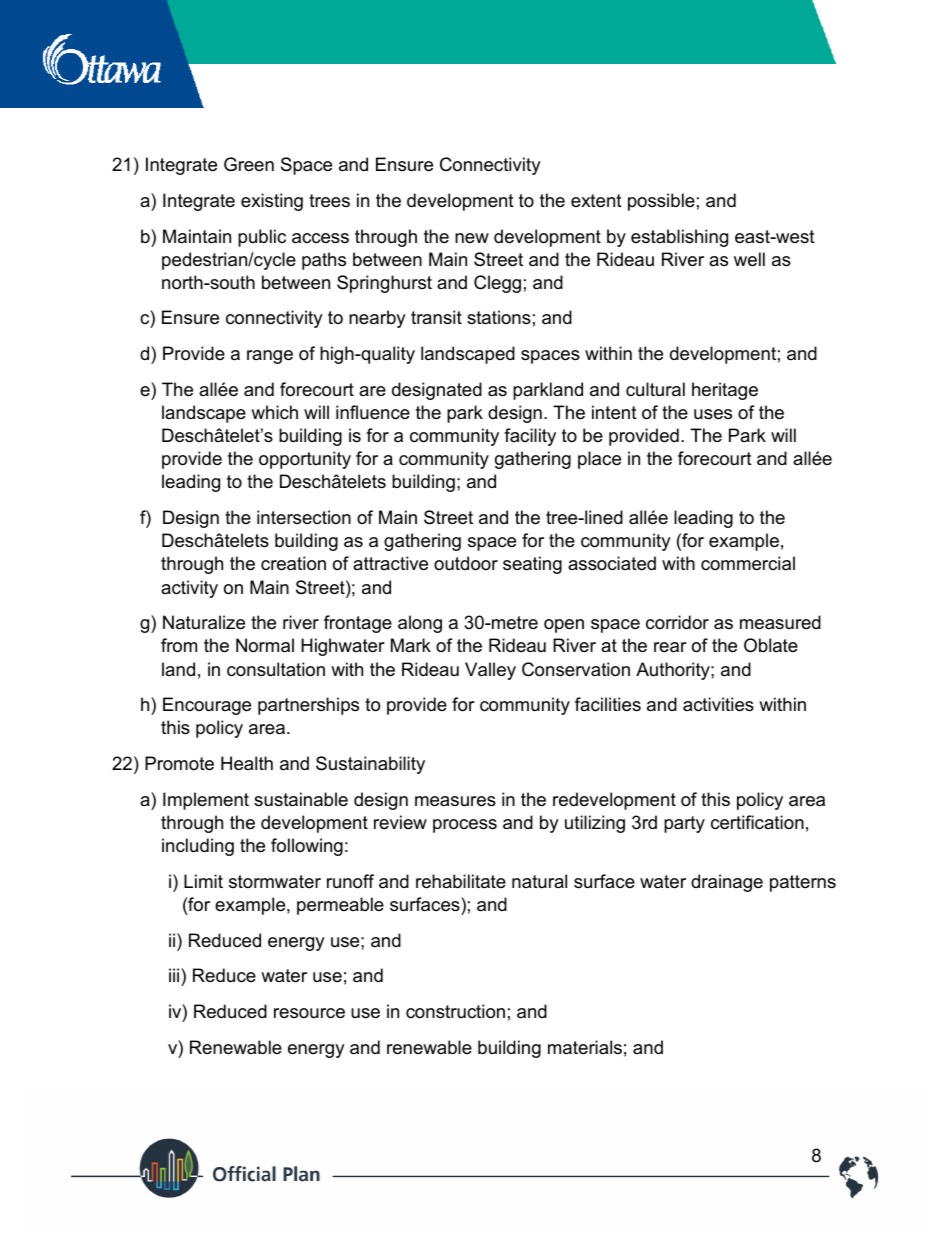 The width and height of the image is (952, 1233). What do you see at coordinates (466, 563) in the image?
I see `outdoor` at bounding box center [466, 563].
